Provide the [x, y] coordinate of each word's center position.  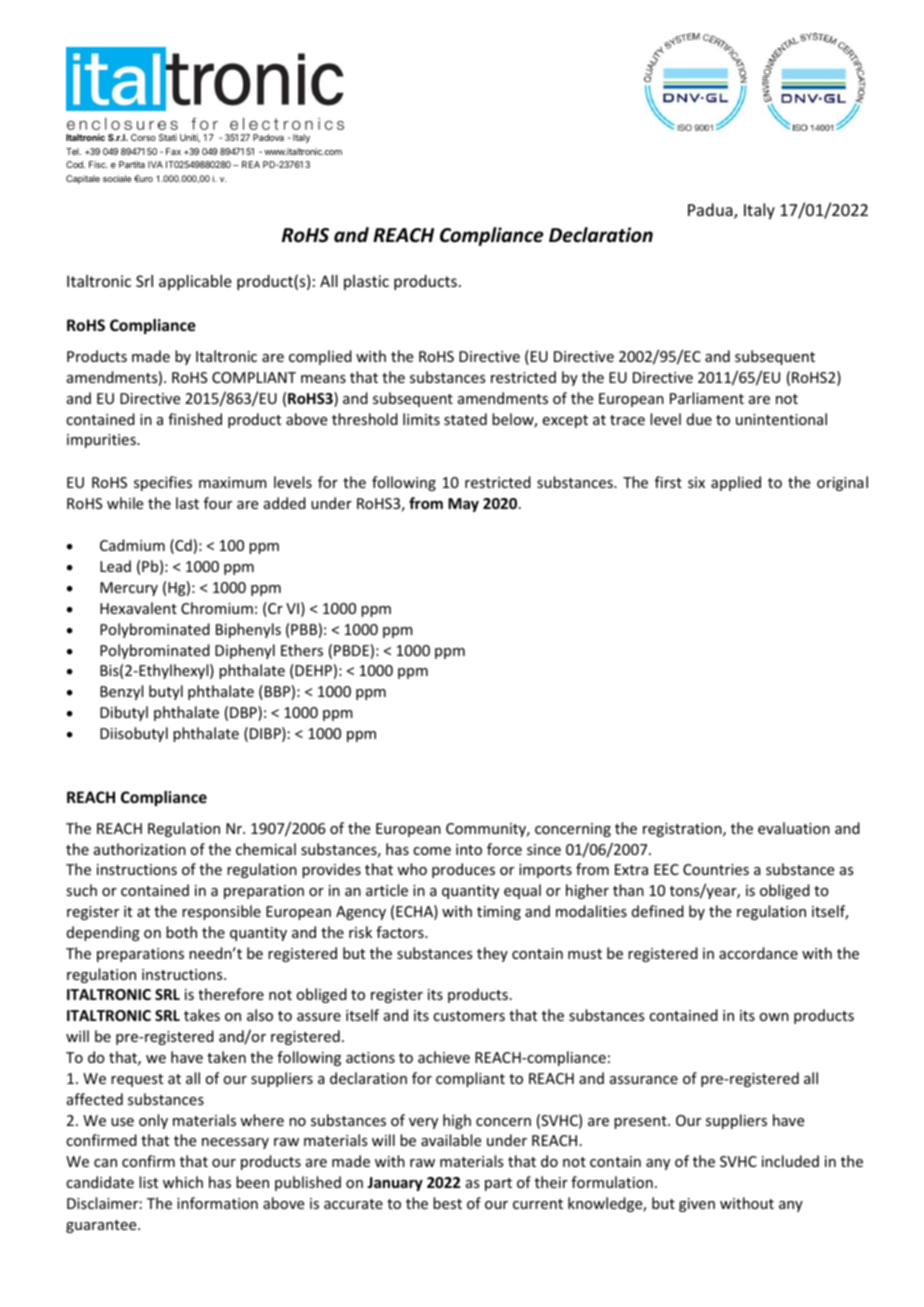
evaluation [794, 828]
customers [469, 1016]
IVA [155, 164]
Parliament [707, 398]
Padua [711, 211]
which [183, 1182]
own [774, 1017]
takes [202, 1015]
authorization [140, 849]
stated [465, 419]
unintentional [781, 419]
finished [195, 419]
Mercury [129, 589]
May [463, 505]
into [469, 849]
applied [736, 483]
